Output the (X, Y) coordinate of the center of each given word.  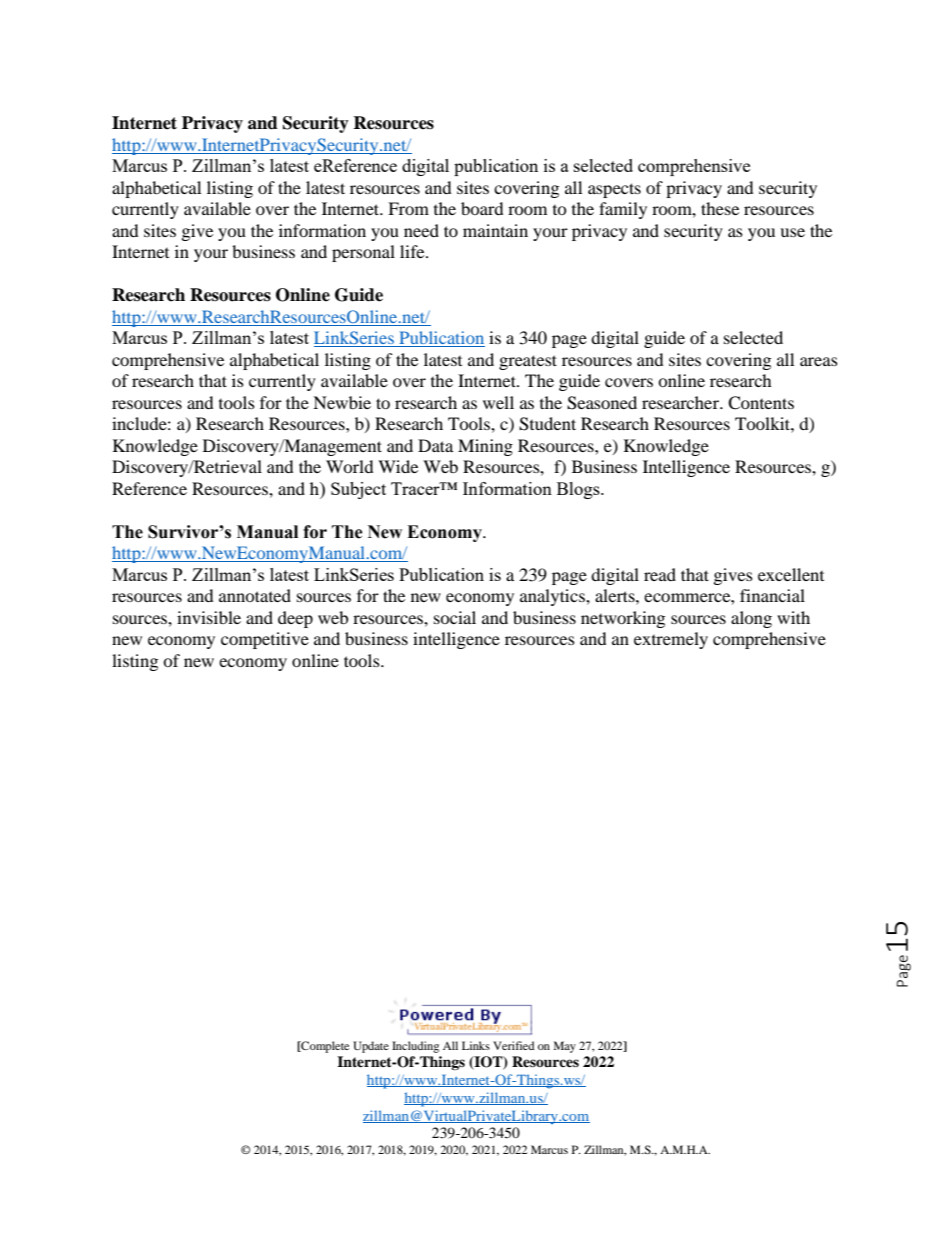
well (498, 402)
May (565, 1047)
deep (295, 619)
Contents (761, 403)
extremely (671, 640)
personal (363, 253)
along (751, 619)
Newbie (342, 402)
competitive (265, 640)
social (455, 617)
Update (371, 1047)
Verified (514, 1045)
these (720, 208)
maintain (495, 230)
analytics (553, 597)
